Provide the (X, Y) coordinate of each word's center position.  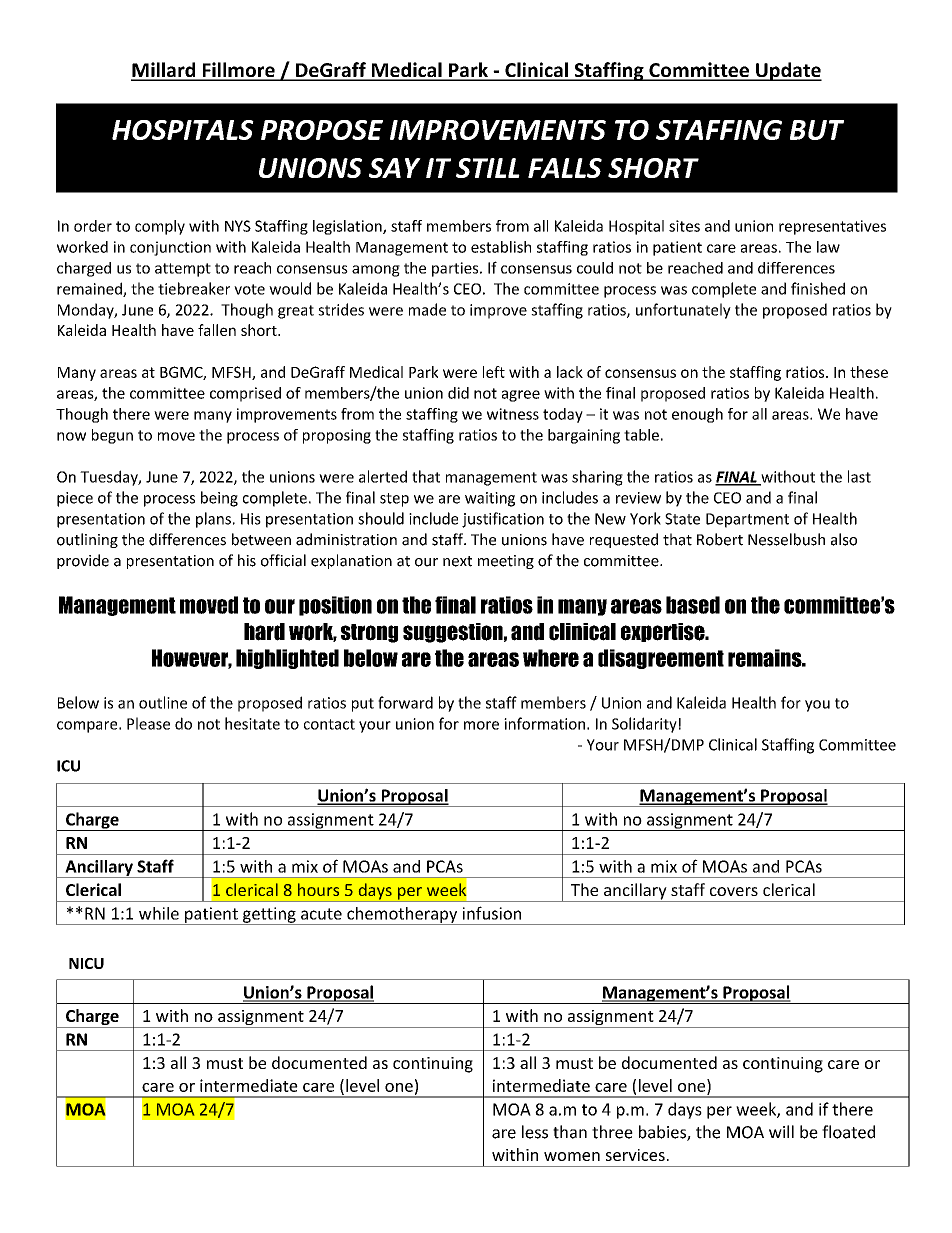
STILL (488, 168)
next (457, 561)
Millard (164, 71)
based (693, 605)
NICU (86, 963)
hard (264, 632)
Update (788, 71)
